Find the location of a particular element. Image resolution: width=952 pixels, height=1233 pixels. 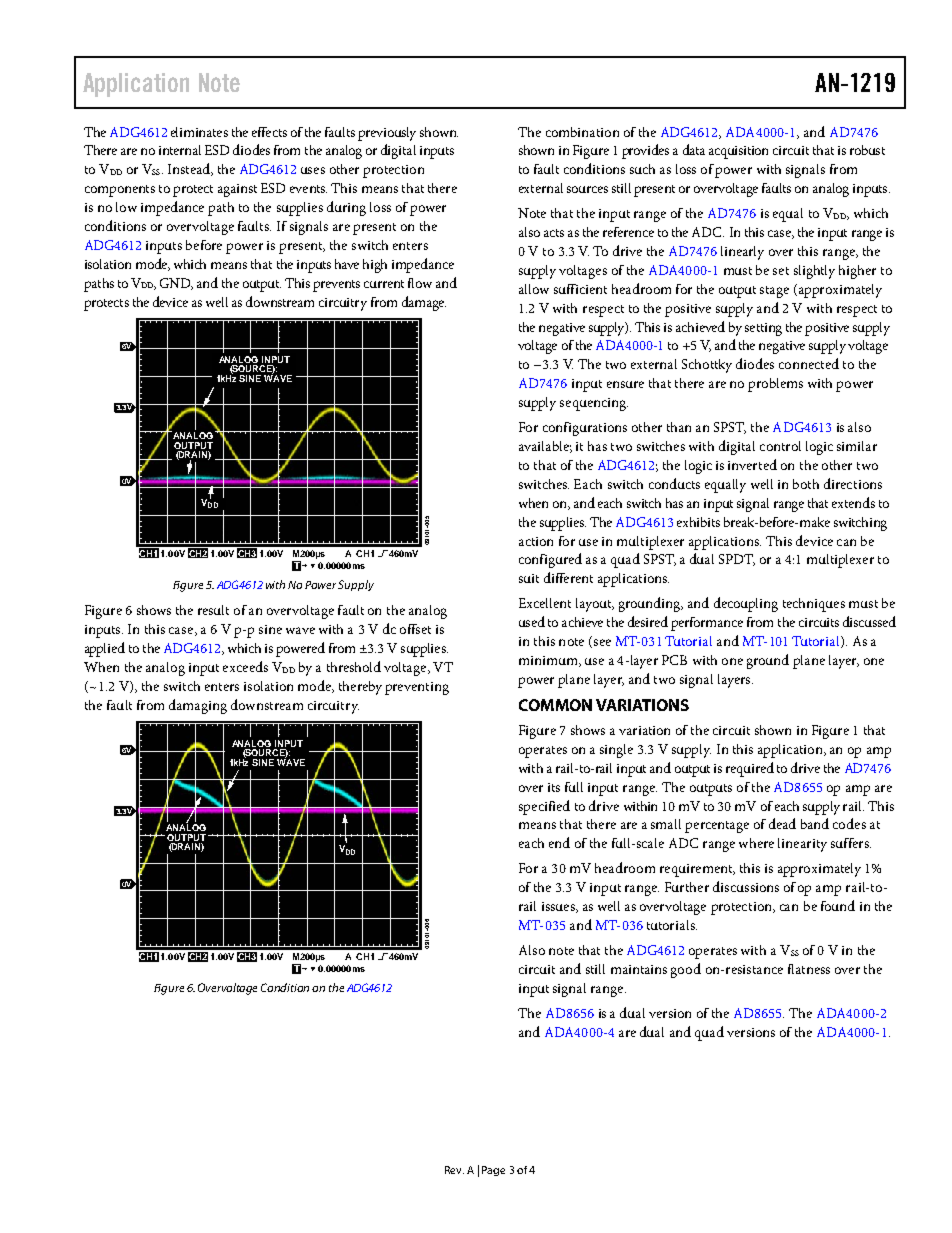

used is located at coordinates (532, 621).
